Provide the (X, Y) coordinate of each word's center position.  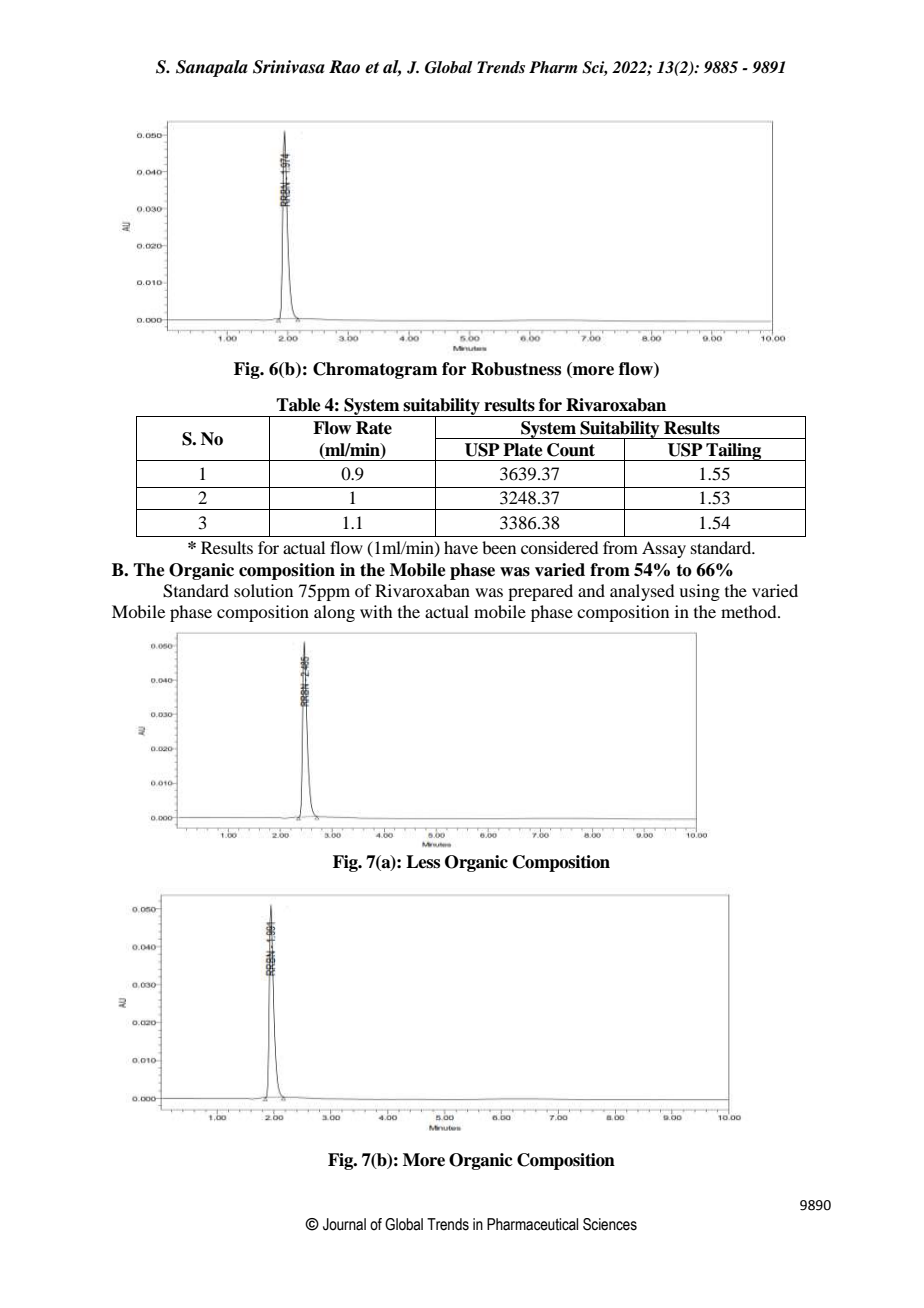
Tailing (733, 452)
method (750, 611)
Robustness (516, 369)
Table (298, 405)
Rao (344, 67)
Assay (664, 549)
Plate (523, 450)
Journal (344, 1224)
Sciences (610, 1224)
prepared (540, 592)
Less (423, 862)
